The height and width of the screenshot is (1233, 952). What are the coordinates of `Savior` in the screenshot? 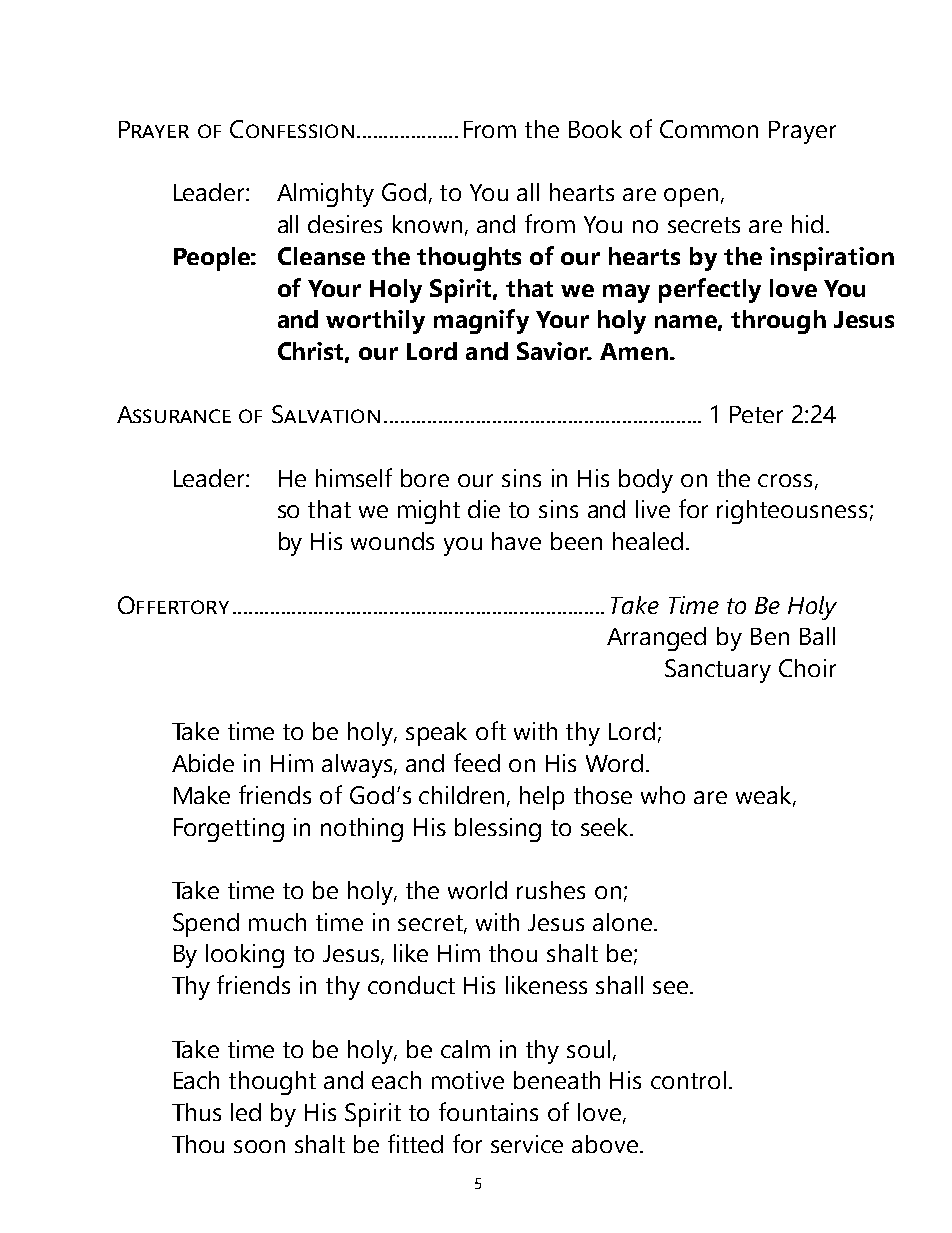 It's located at (554, 351).
